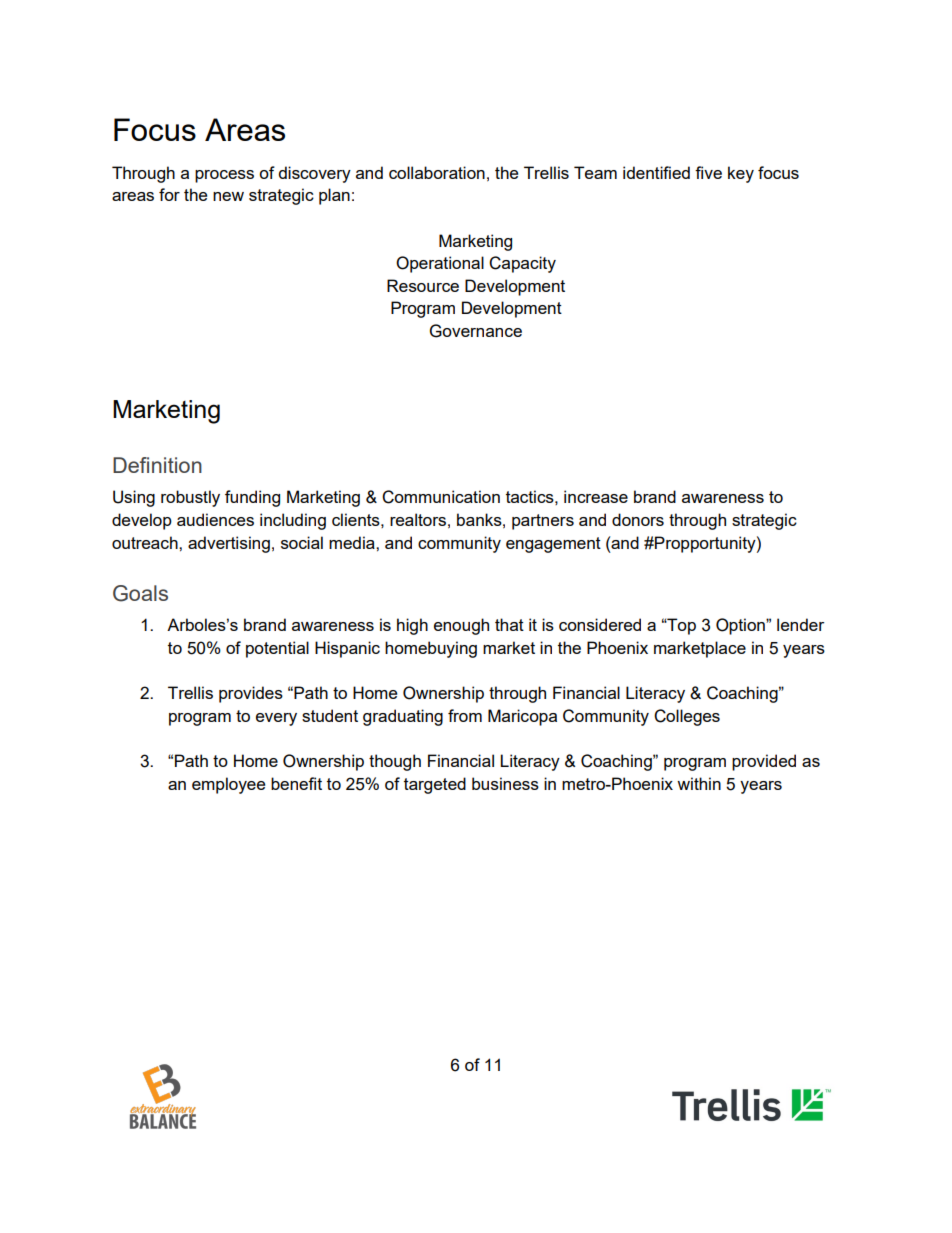 The height and width of the page is (1233, 952). What do you see at coordinates (437, 172) in the page?
I see `collaboration` at bounding box center [437, 172].
